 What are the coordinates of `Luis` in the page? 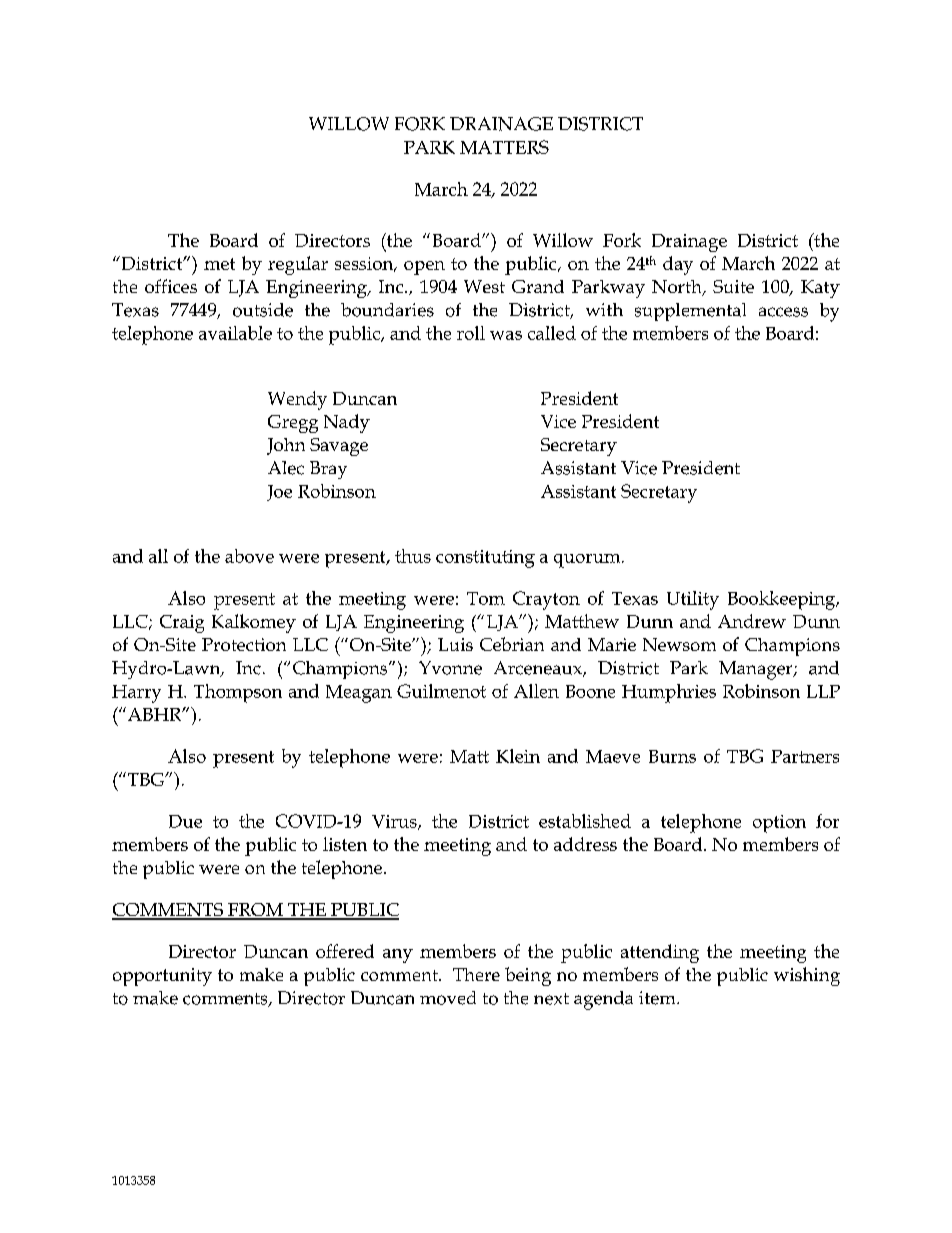 It's located at (455, 644).
